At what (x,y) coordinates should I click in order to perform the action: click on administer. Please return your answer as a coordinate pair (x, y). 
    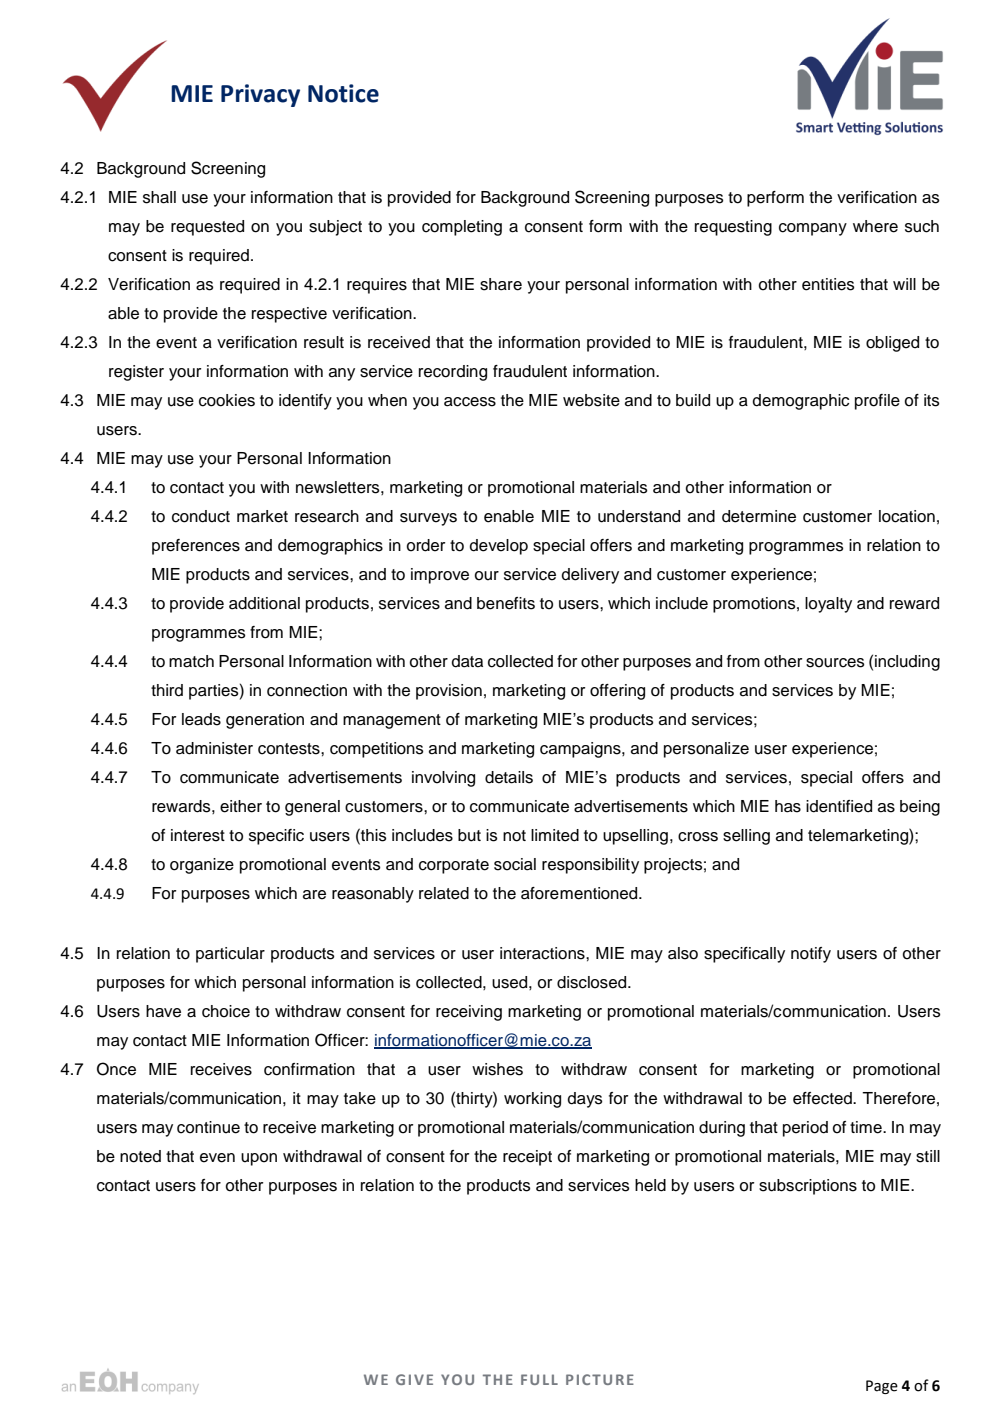
    Looking at the image, I should click on (214, 748).
